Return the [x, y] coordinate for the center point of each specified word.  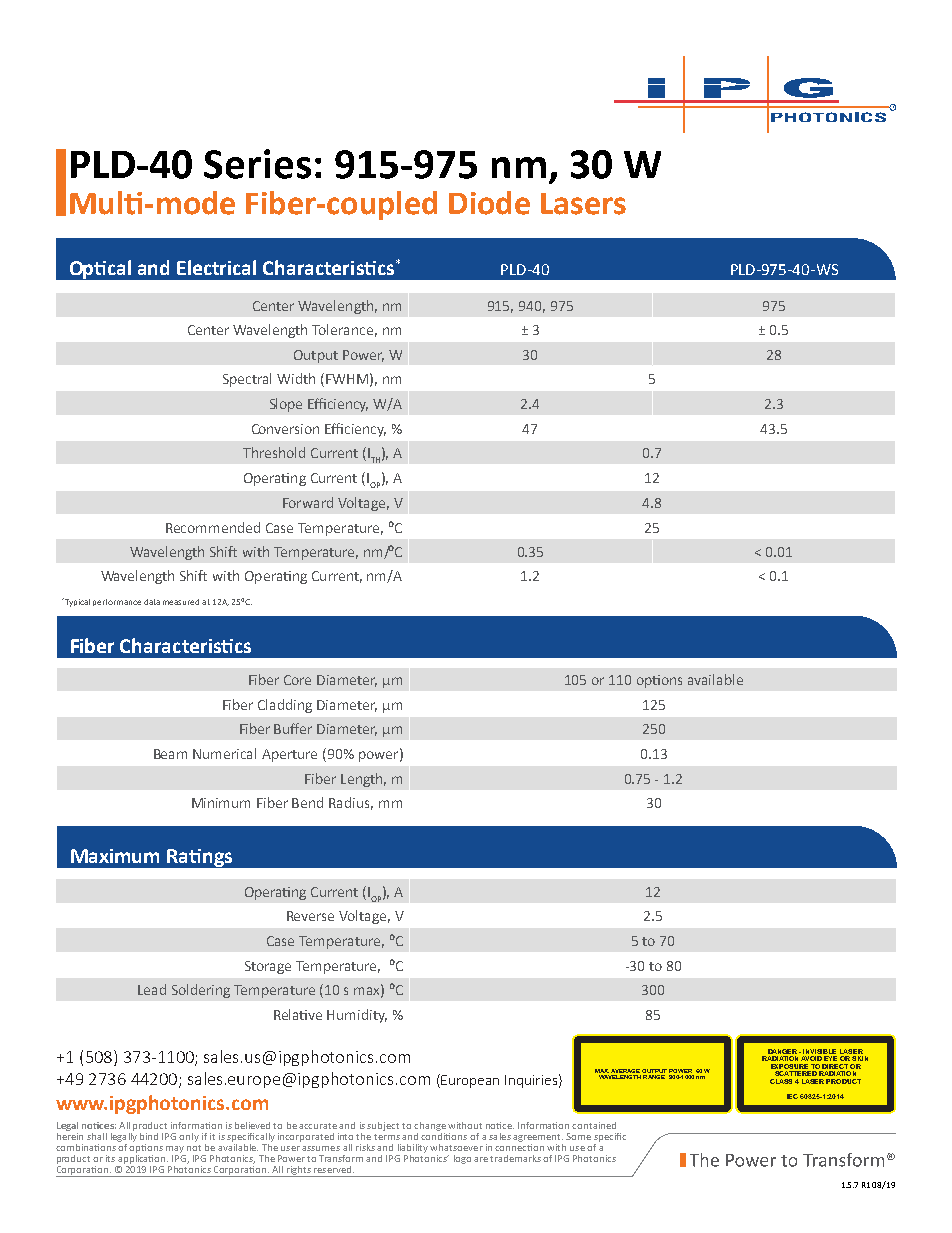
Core [297, 680]
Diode [489, 203]
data [152, 602]
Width [296, 378]
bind [149, 1136]
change [430, 1126]
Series [257, 164]
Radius [351, 803]
